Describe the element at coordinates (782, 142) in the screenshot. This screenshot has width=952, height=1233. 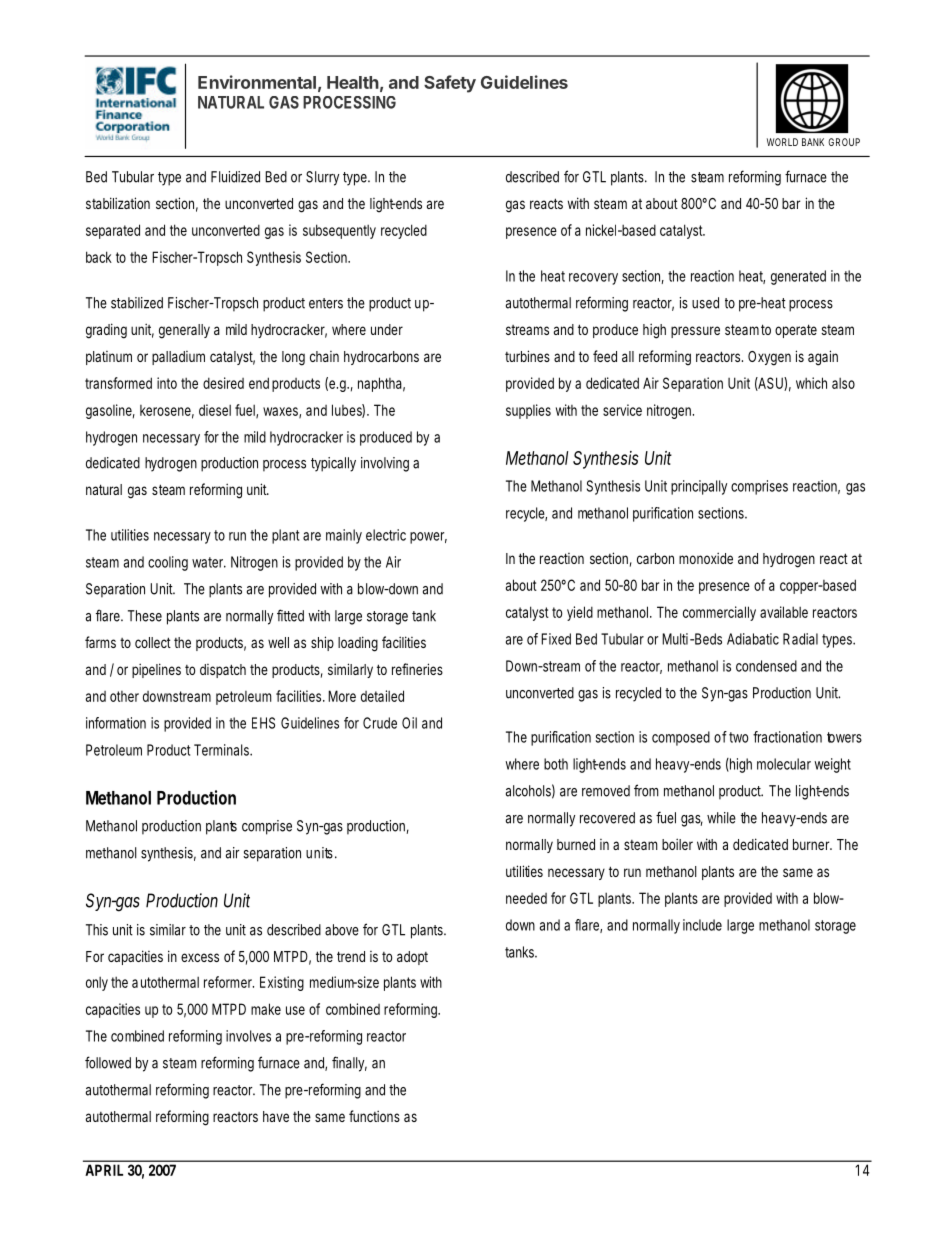
I see `WORLD` at that location.
